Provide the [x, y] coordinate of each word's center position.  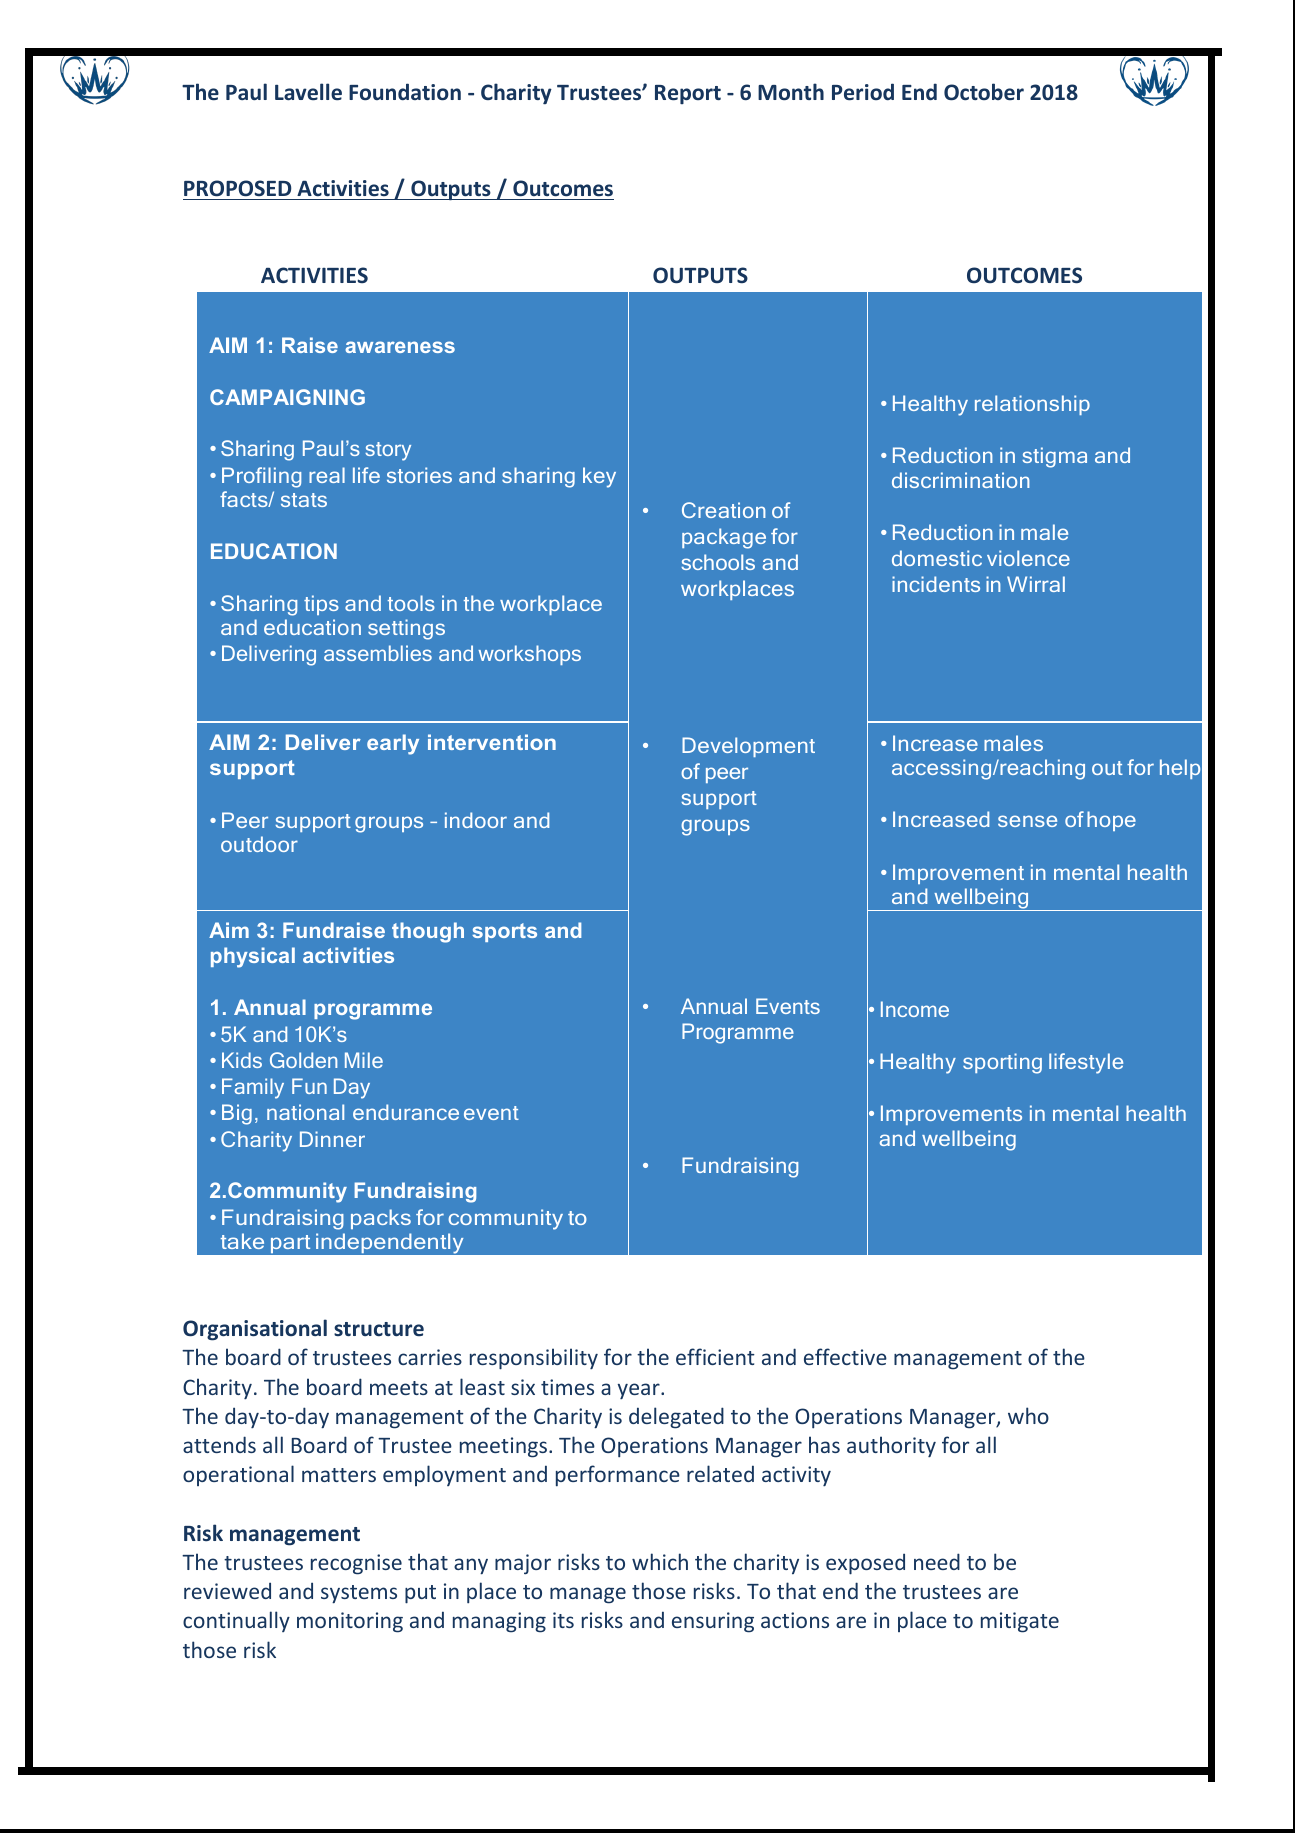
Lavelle [308, 91]
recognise [356, 1564]
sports [504, 932]
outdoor [259, 844]
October [984, 92]
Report [688, 94]
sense [1027, 821]
